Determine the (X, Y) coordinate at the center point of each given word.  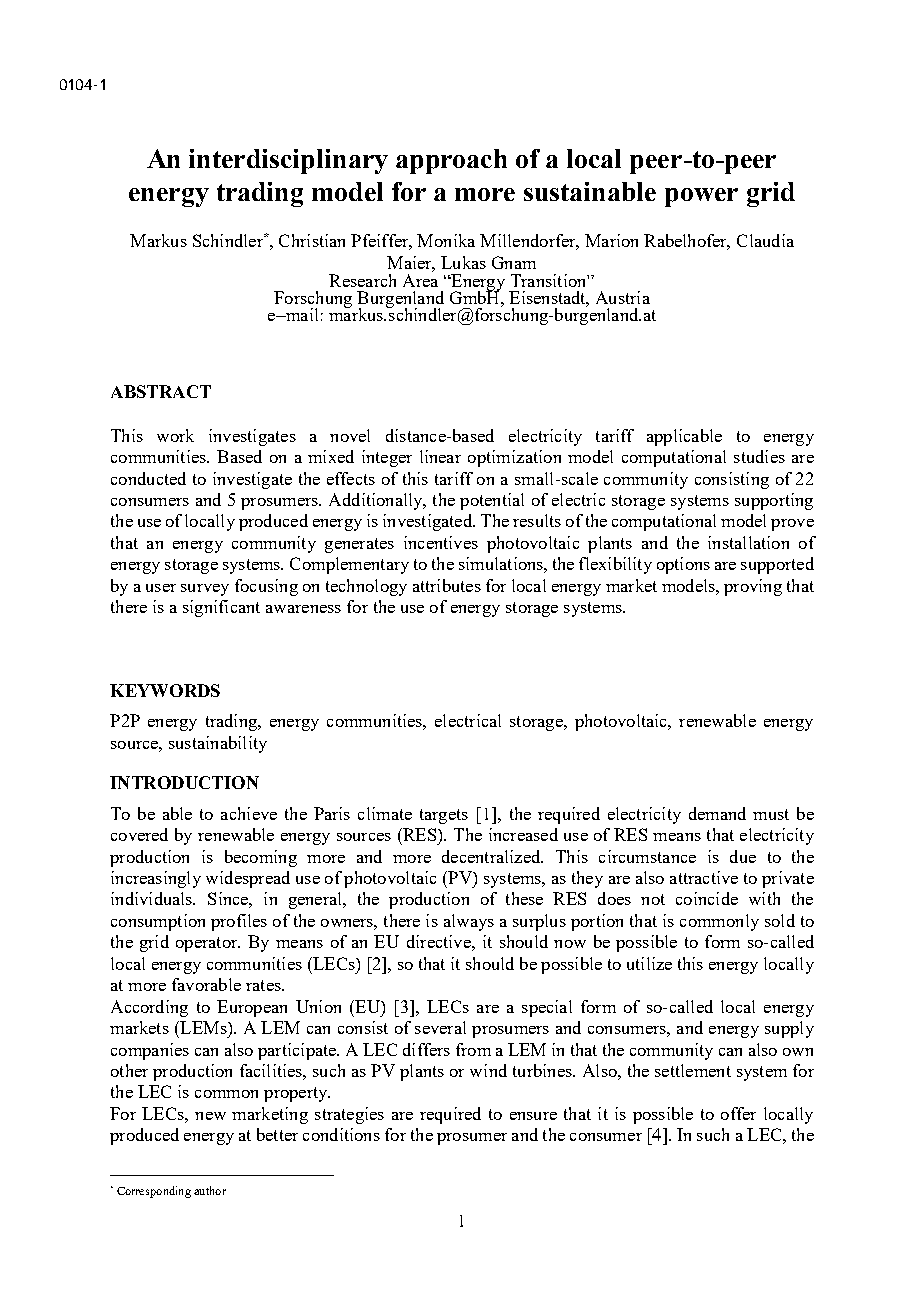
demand (717, 813)
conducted (148, 478)
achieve (249, 813)
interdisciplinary (288, 161)
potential (492, 501)
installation (748, 542)
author (210, 1190)
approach (451, 161)
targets (444, 816)
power (701, 197)
